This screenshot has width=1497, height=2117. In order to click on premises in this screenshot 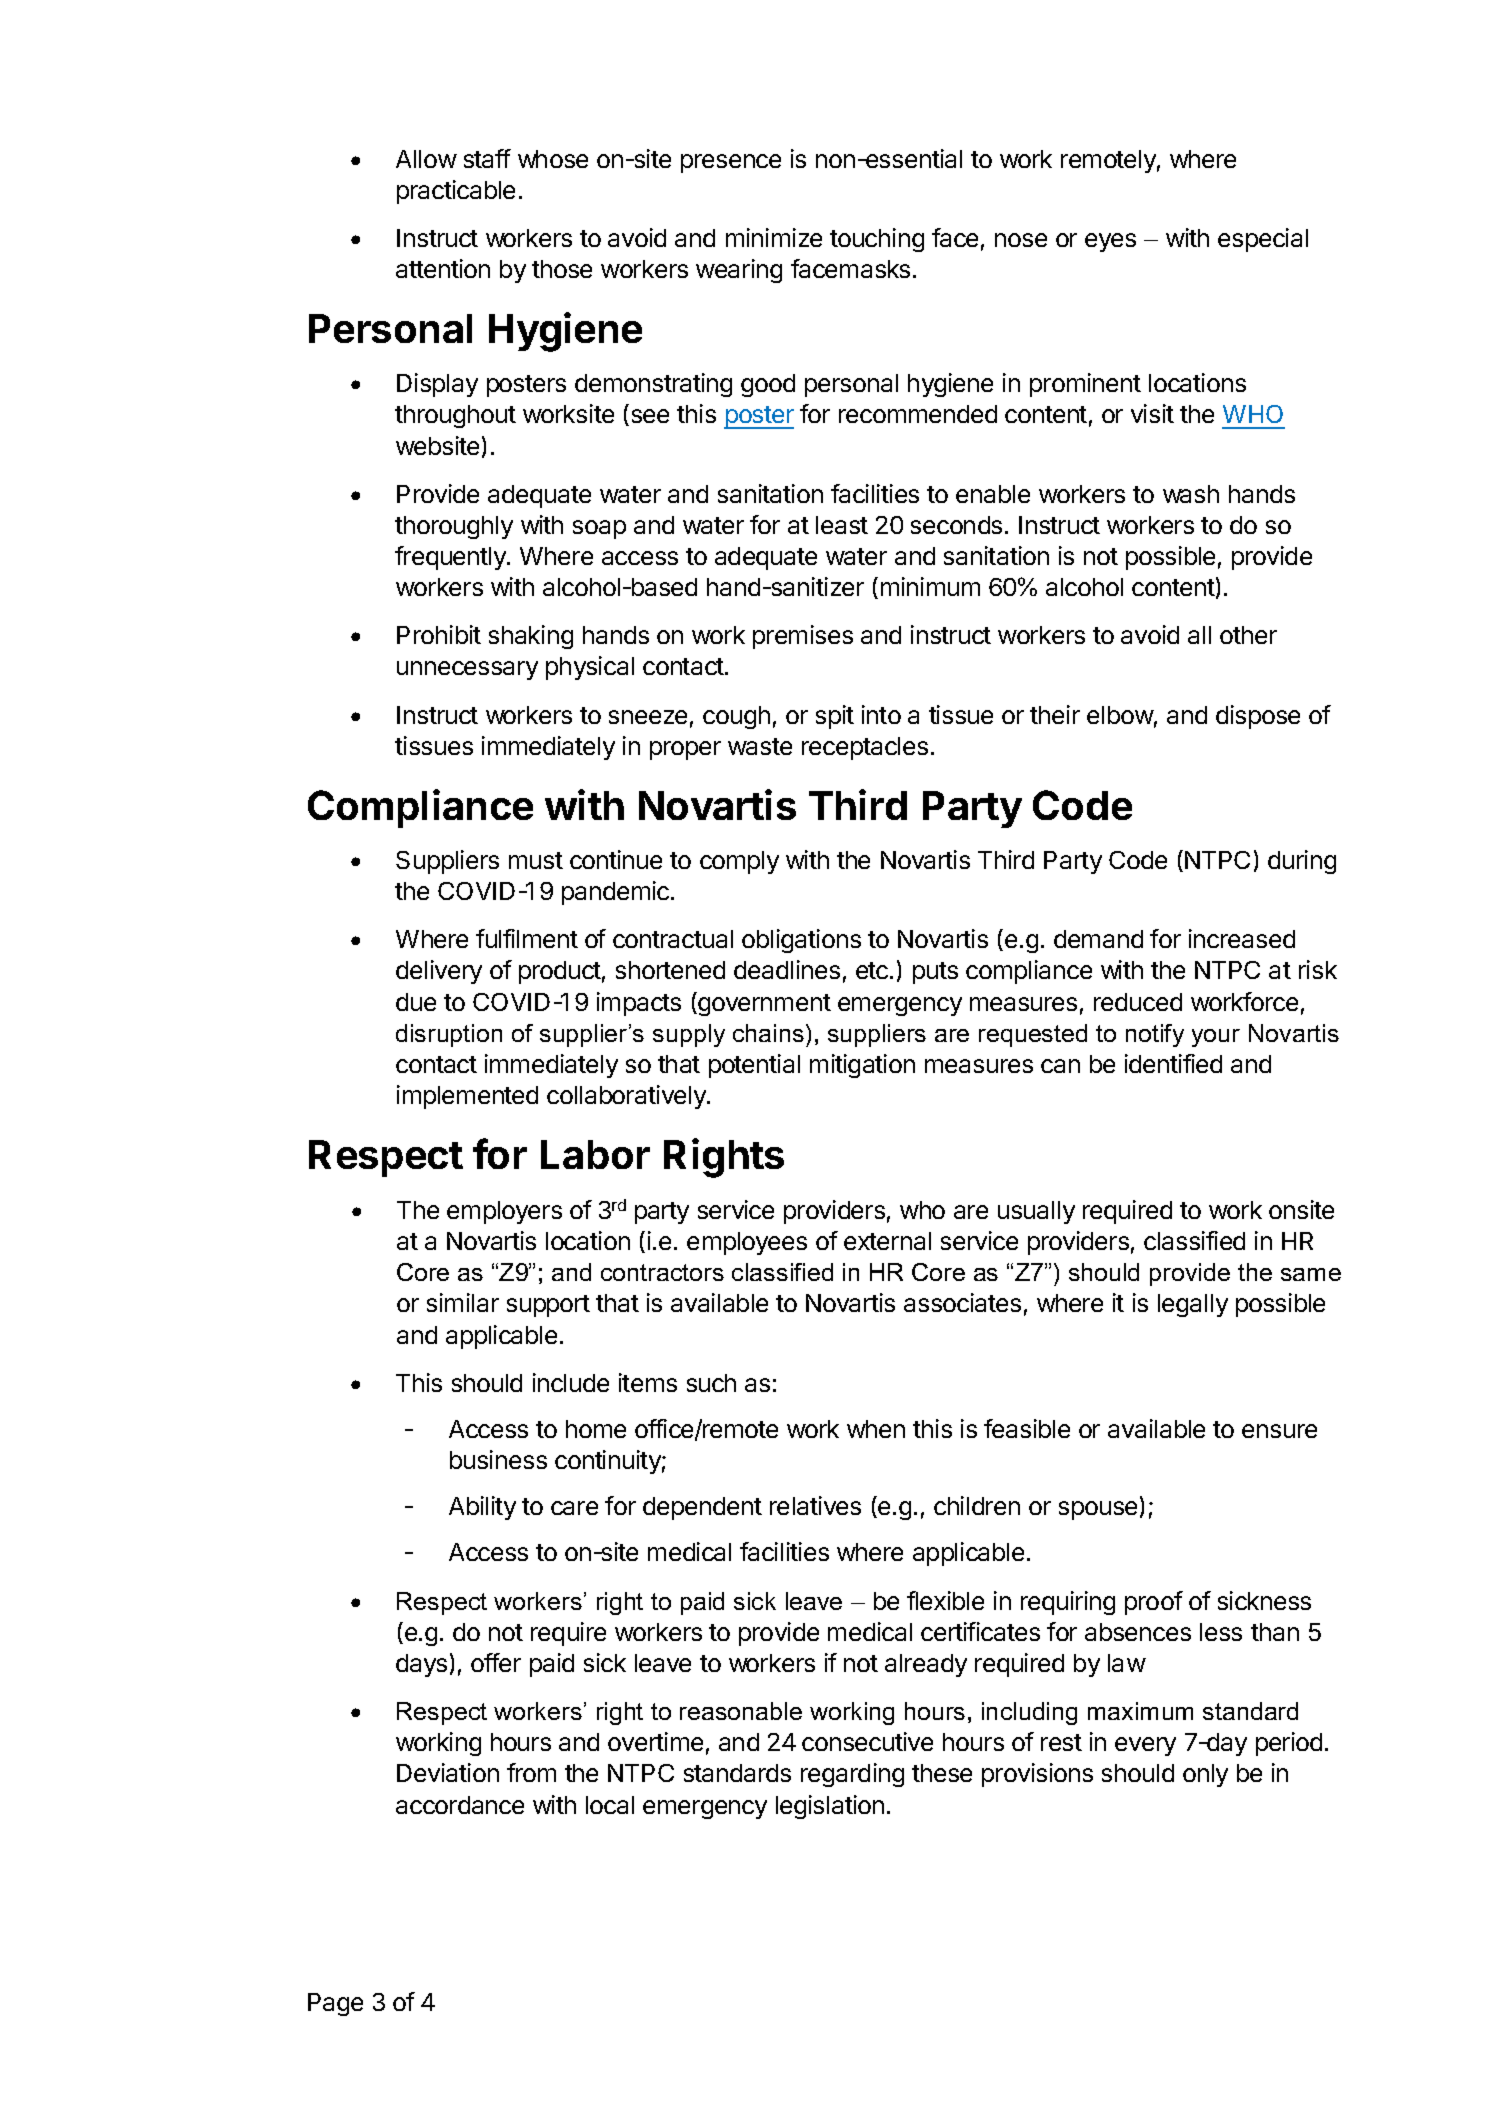, I will do `click(803, 637)`.
